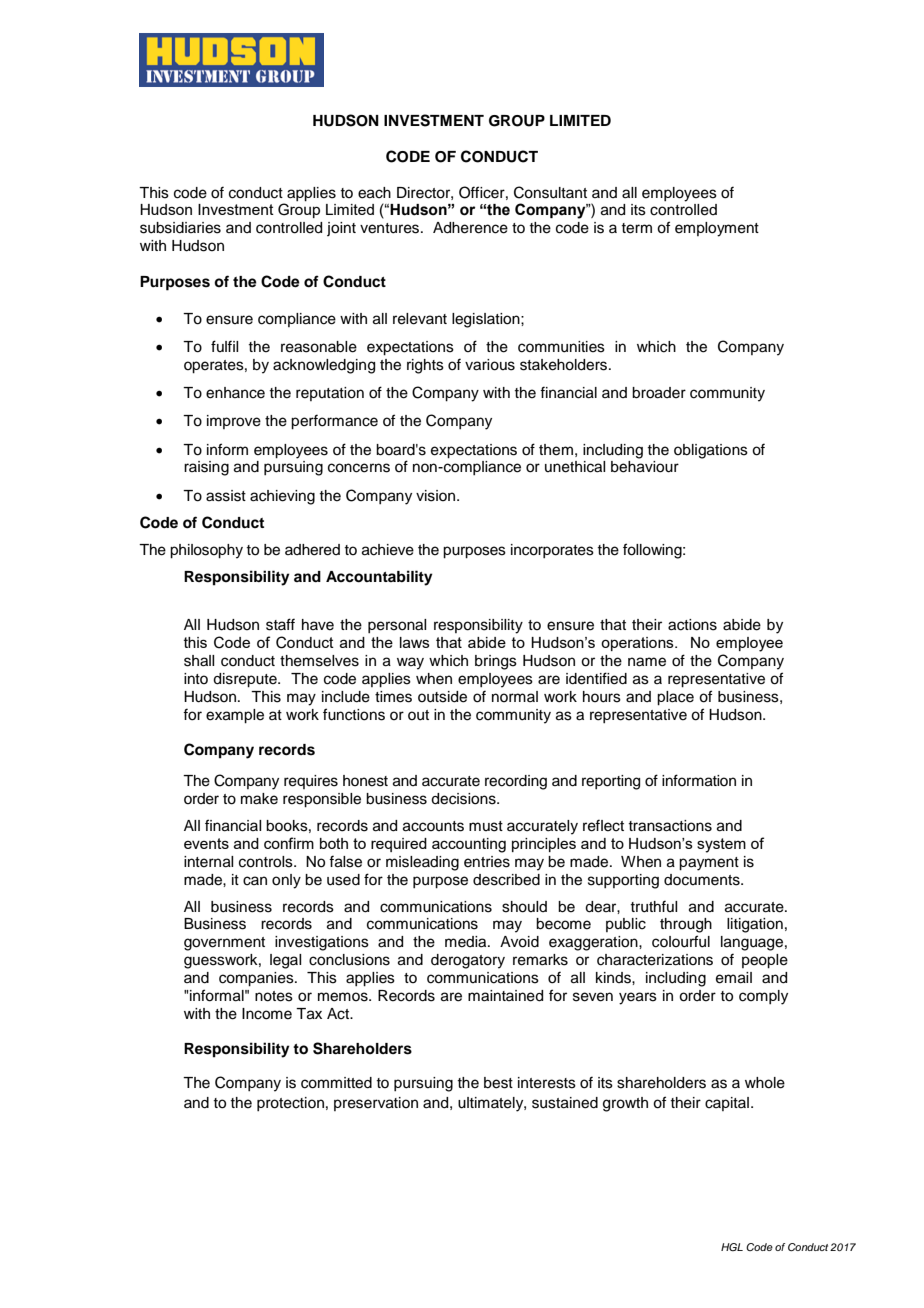 The image size is (924, 1308). What do you see at coordinates (498, 1083) in the screenshot?
I see `best` at bounding box center [498, 1083].
